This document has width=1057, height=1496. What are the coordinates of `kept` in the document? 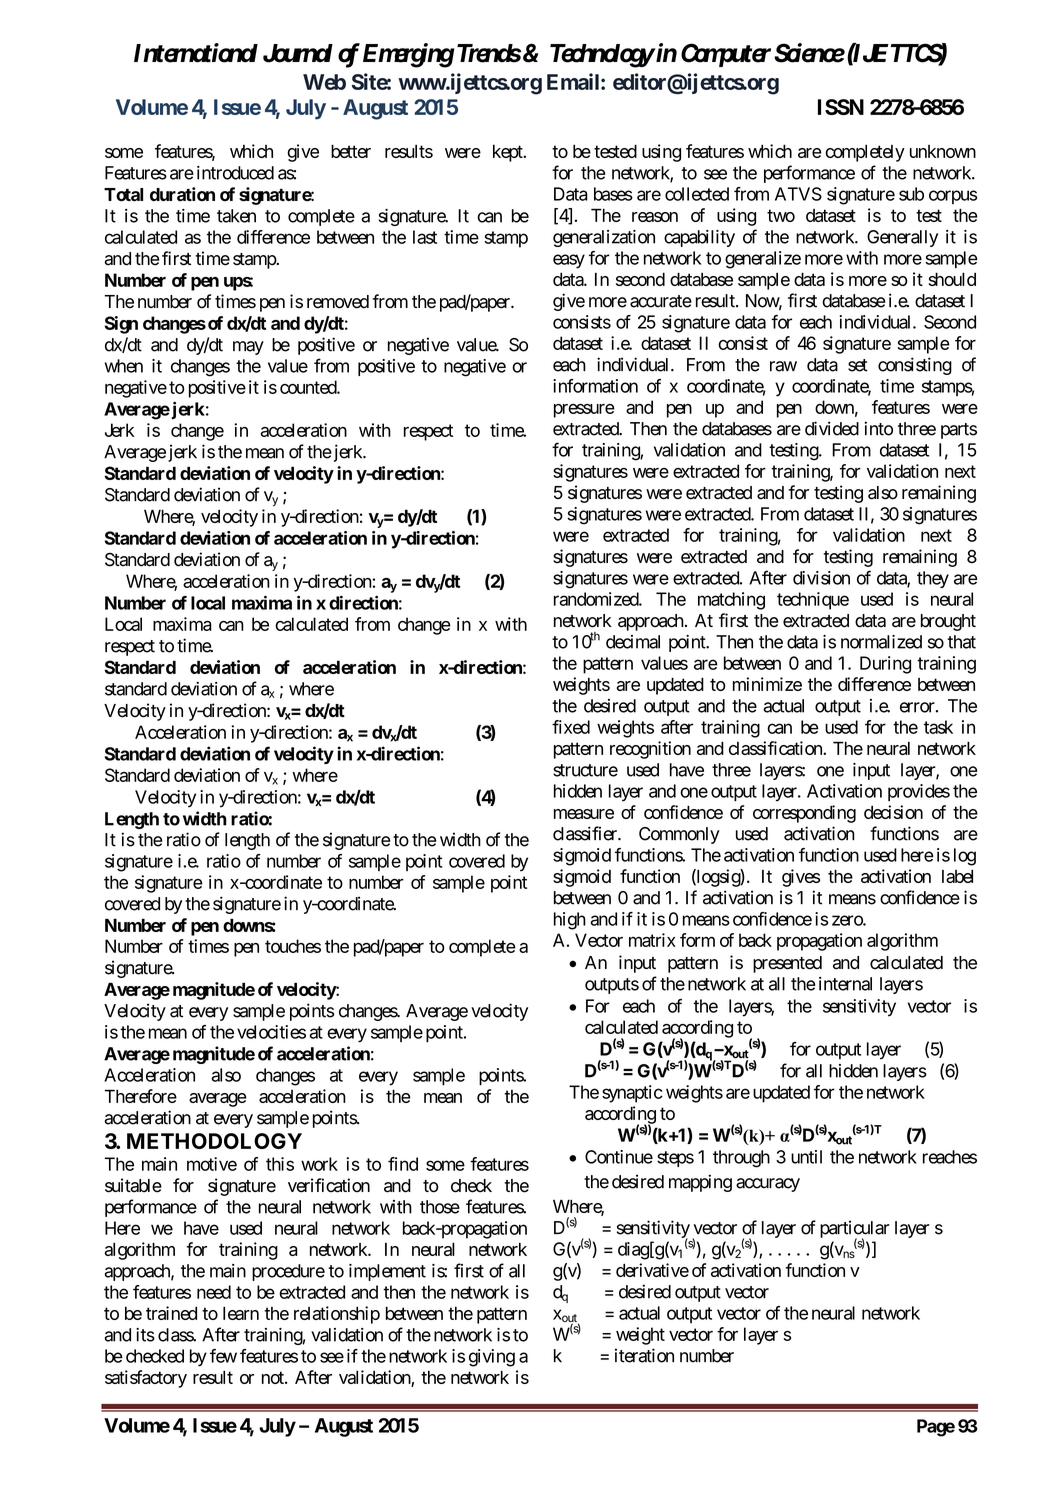 It's located at (509, 153).
